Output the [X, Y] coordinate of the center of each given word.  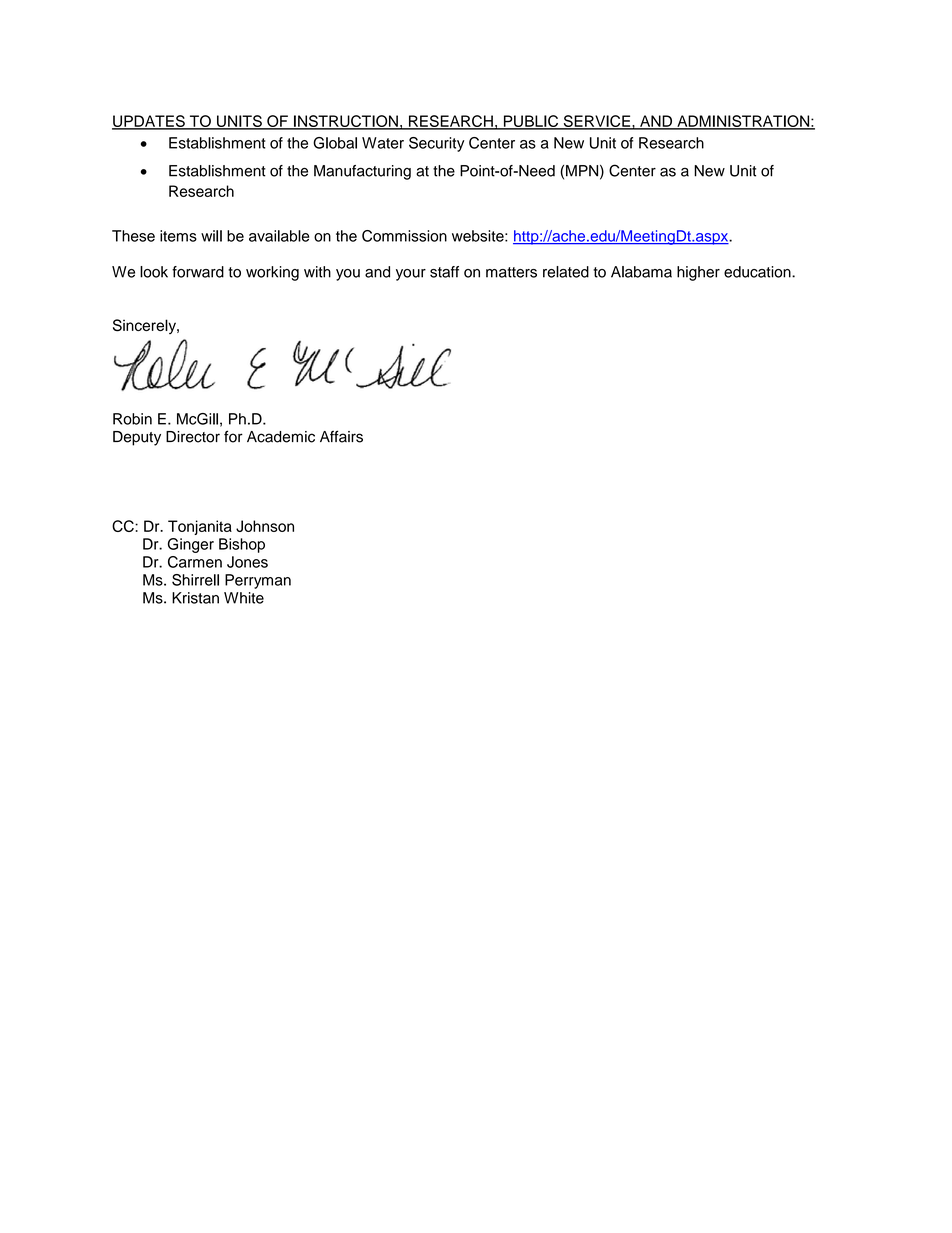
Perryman [258, 581]
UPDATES [149, 122]
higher [698, 273]
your [411, 275]
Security [437, 144]
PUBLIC [531, 122]
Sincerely [145, 326]
